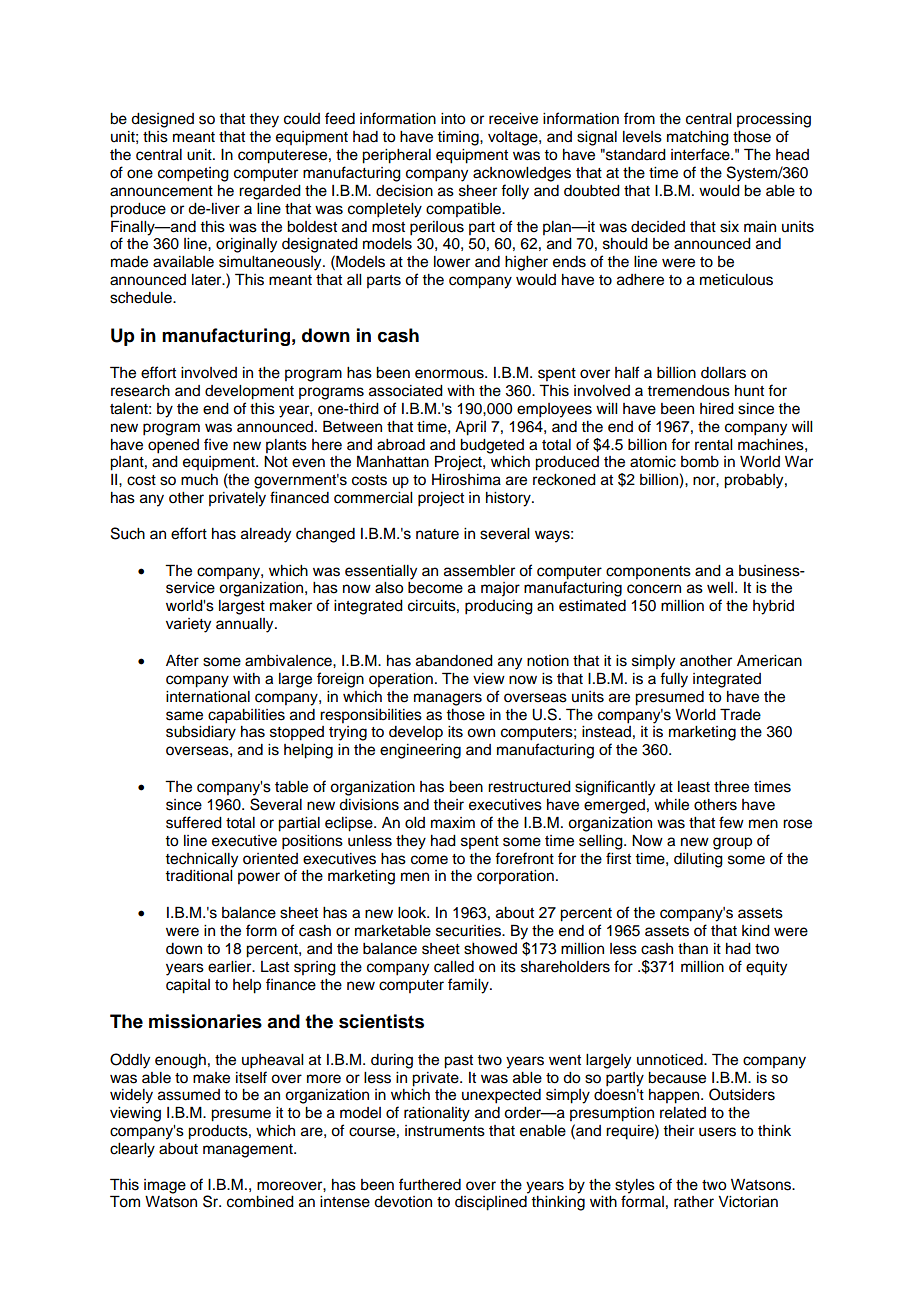 The width and height of the screenshot is (924, 1308). What do you see at coordinates (193, 174) in the screenshot?
I see `competing` at bounding box center [193, 174].
